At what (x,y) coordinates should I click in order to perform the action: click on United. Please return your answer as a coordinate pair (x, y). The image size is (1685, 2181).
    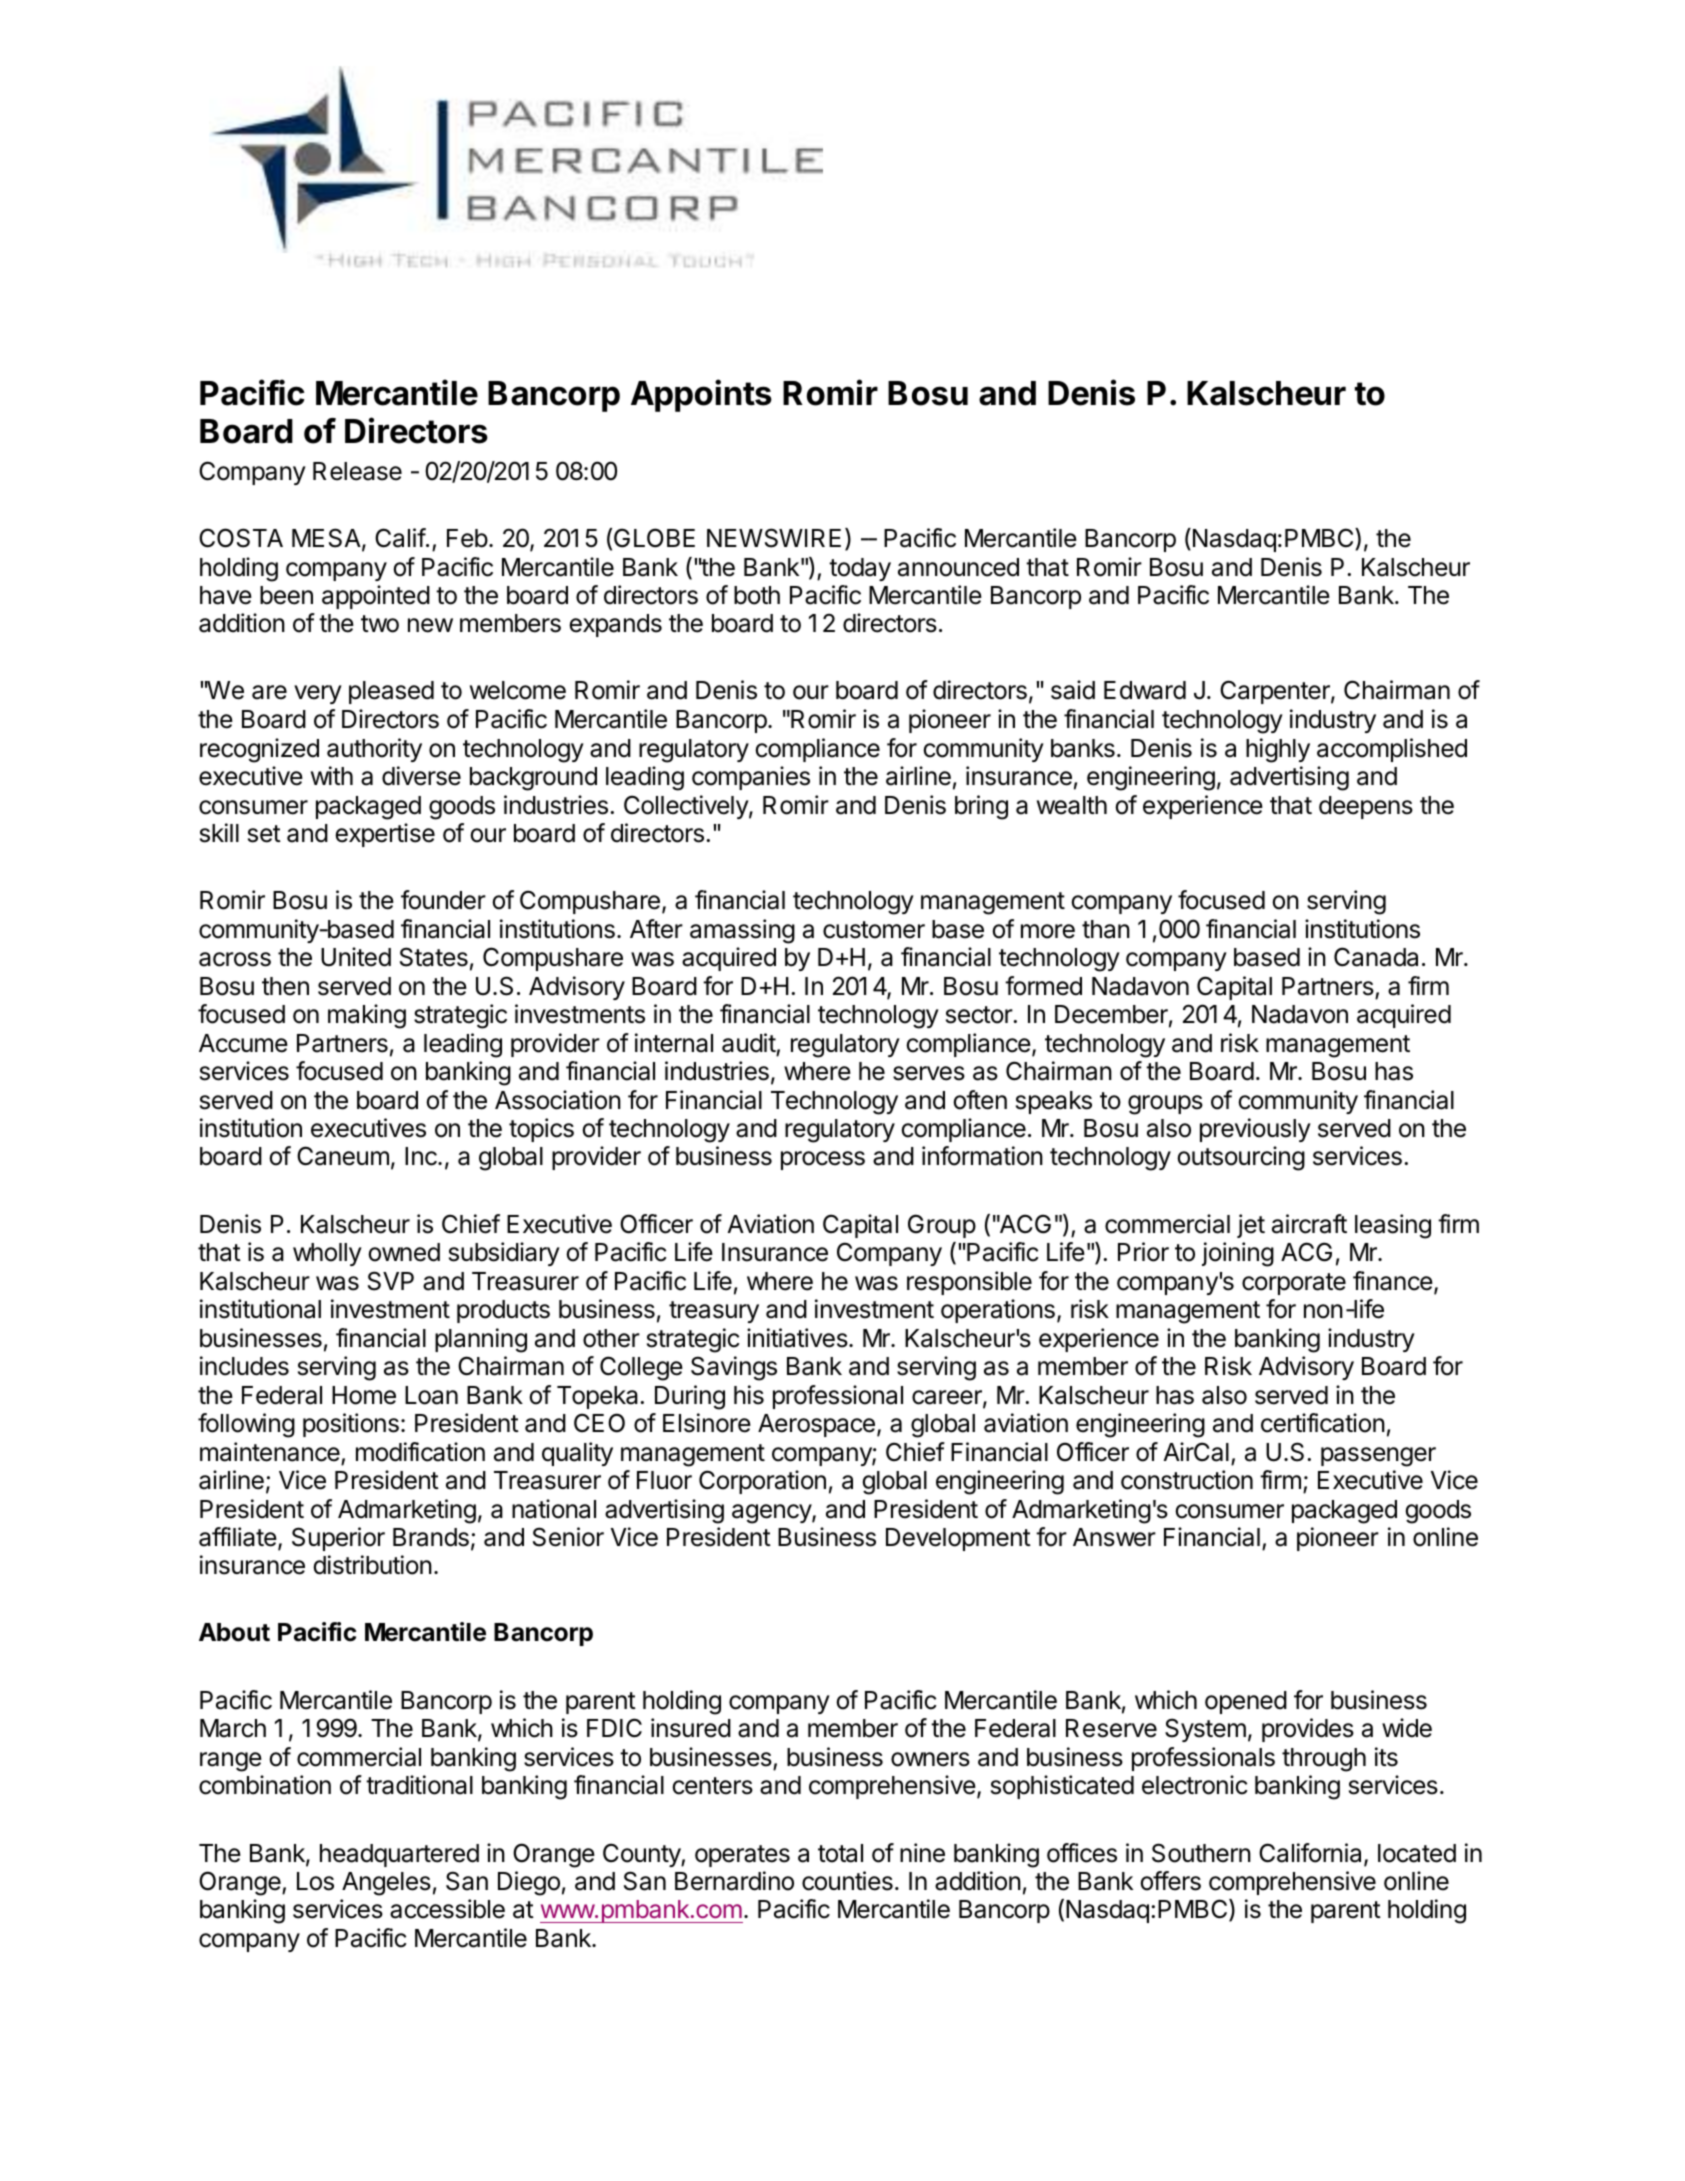
    Looking at the image, I should click on (356, 957).
